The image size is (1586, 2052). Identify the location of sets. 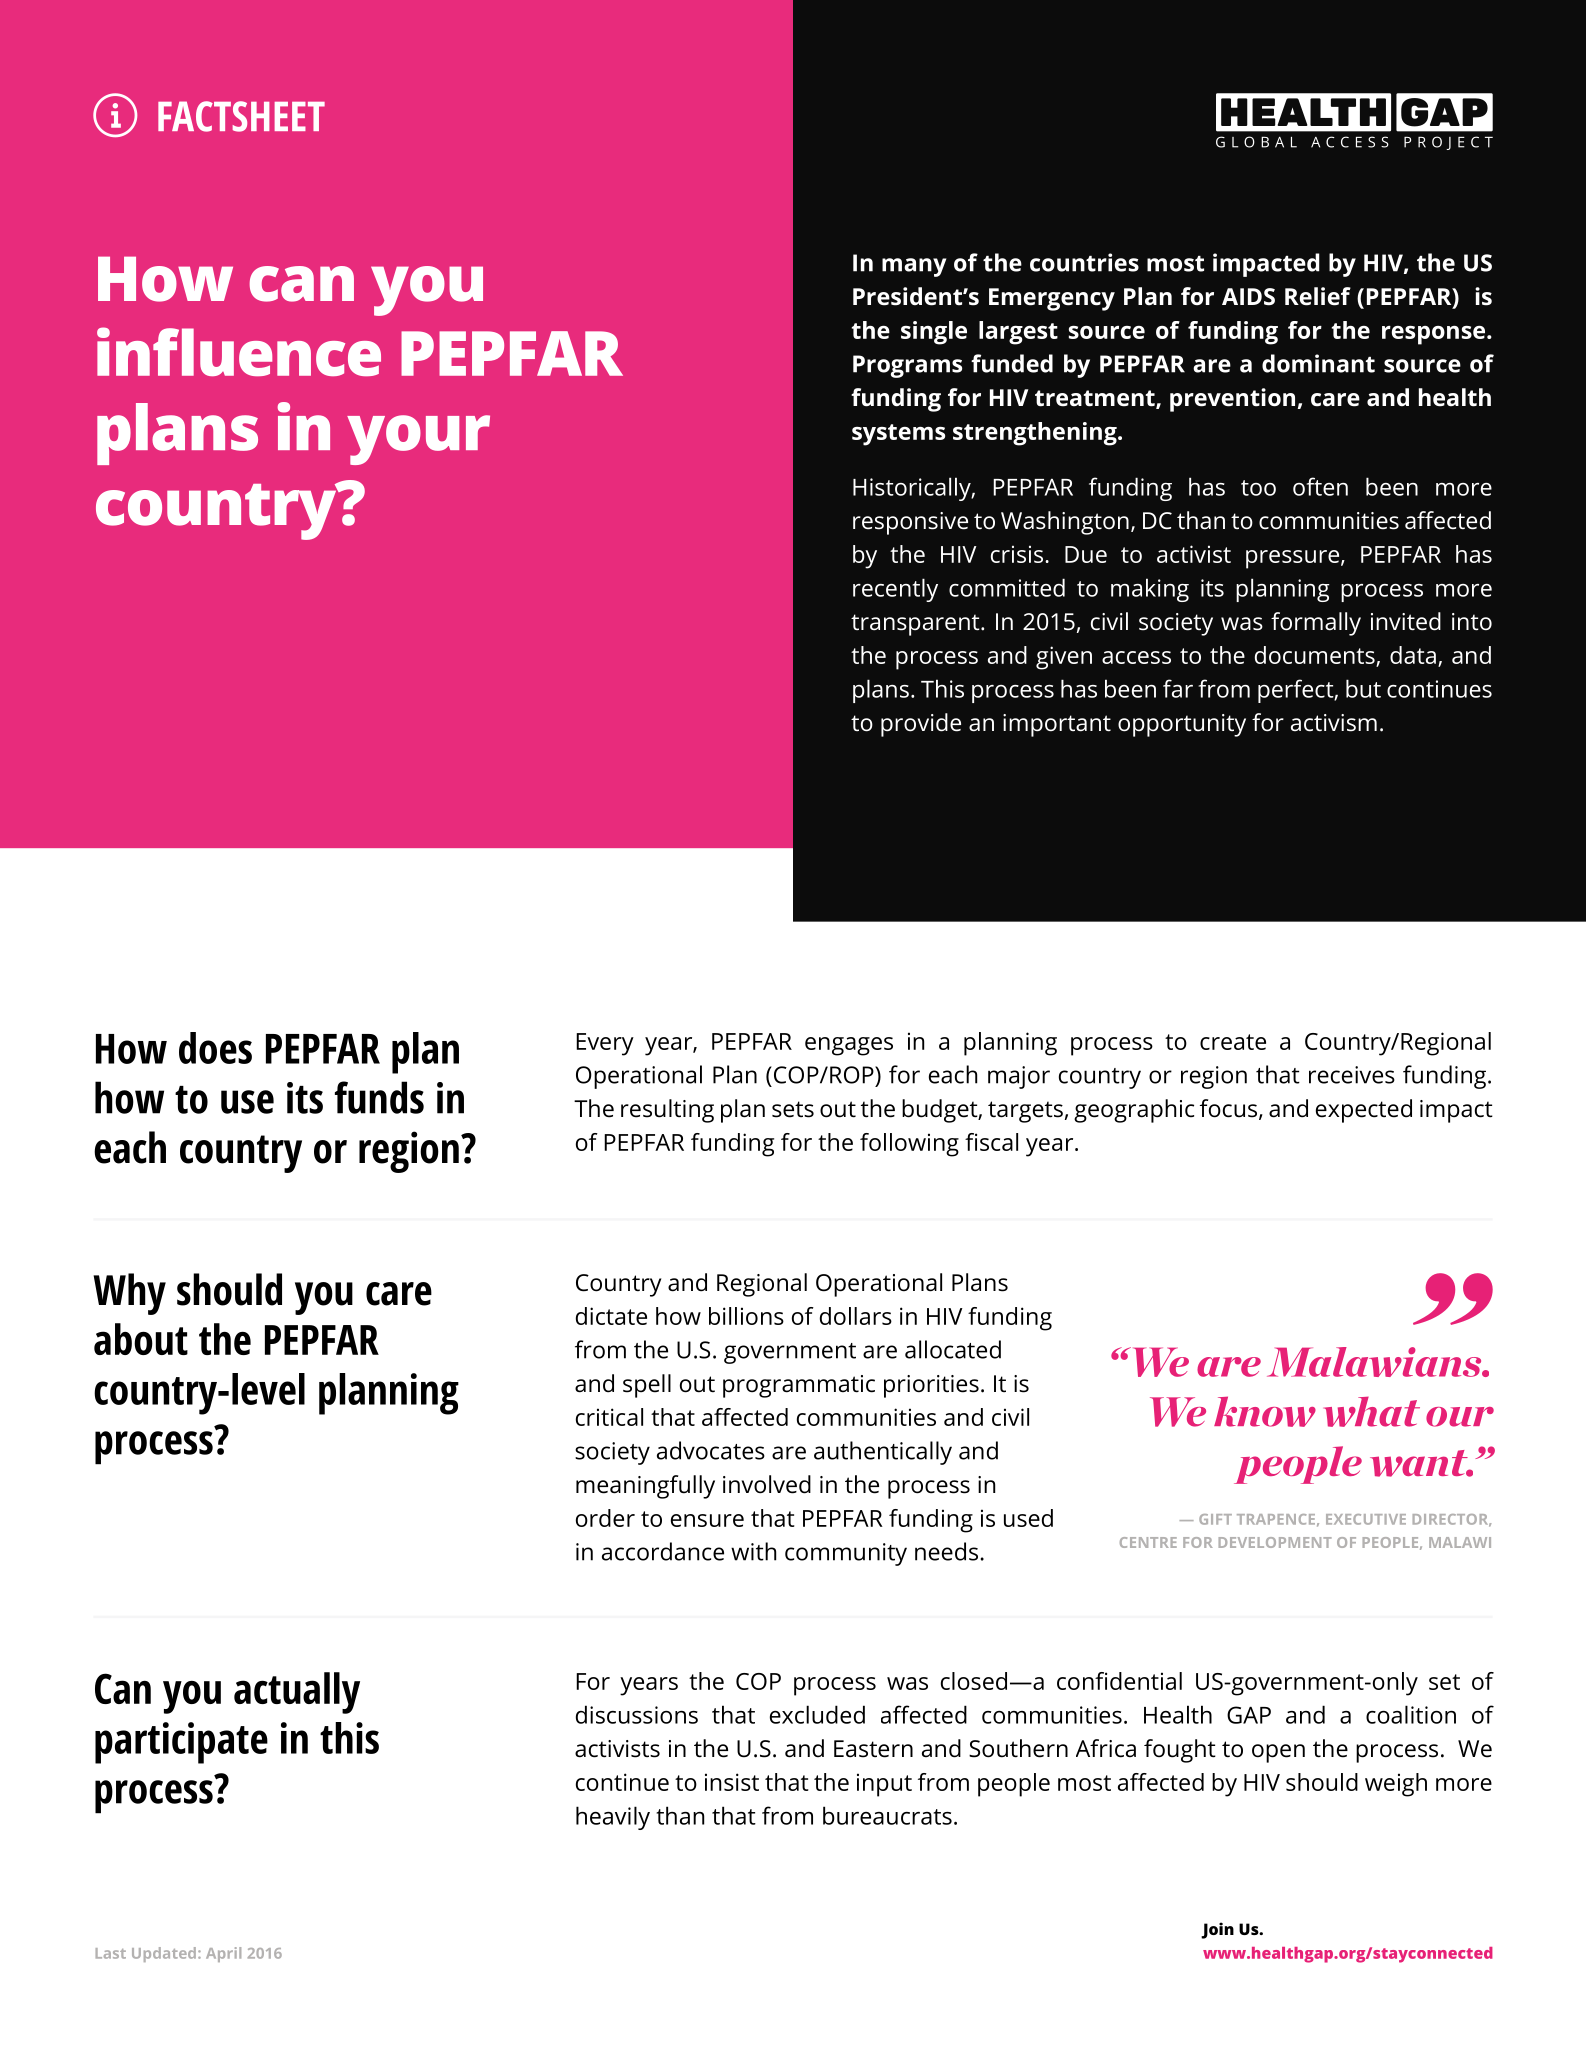
(793, 1109).
